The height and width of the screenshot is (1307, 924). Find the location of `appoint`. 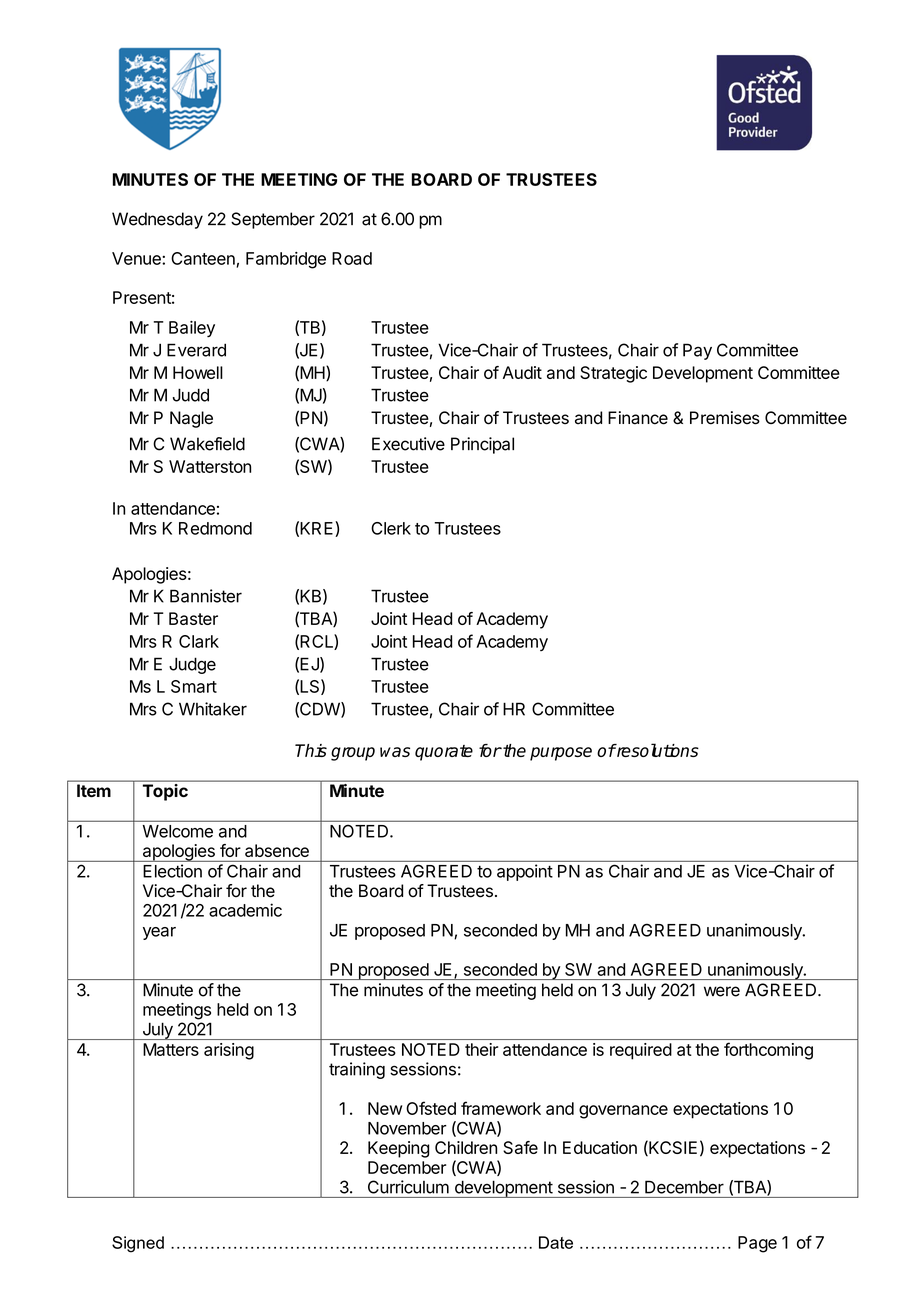

appoint is located at coordinates (525, 872).
